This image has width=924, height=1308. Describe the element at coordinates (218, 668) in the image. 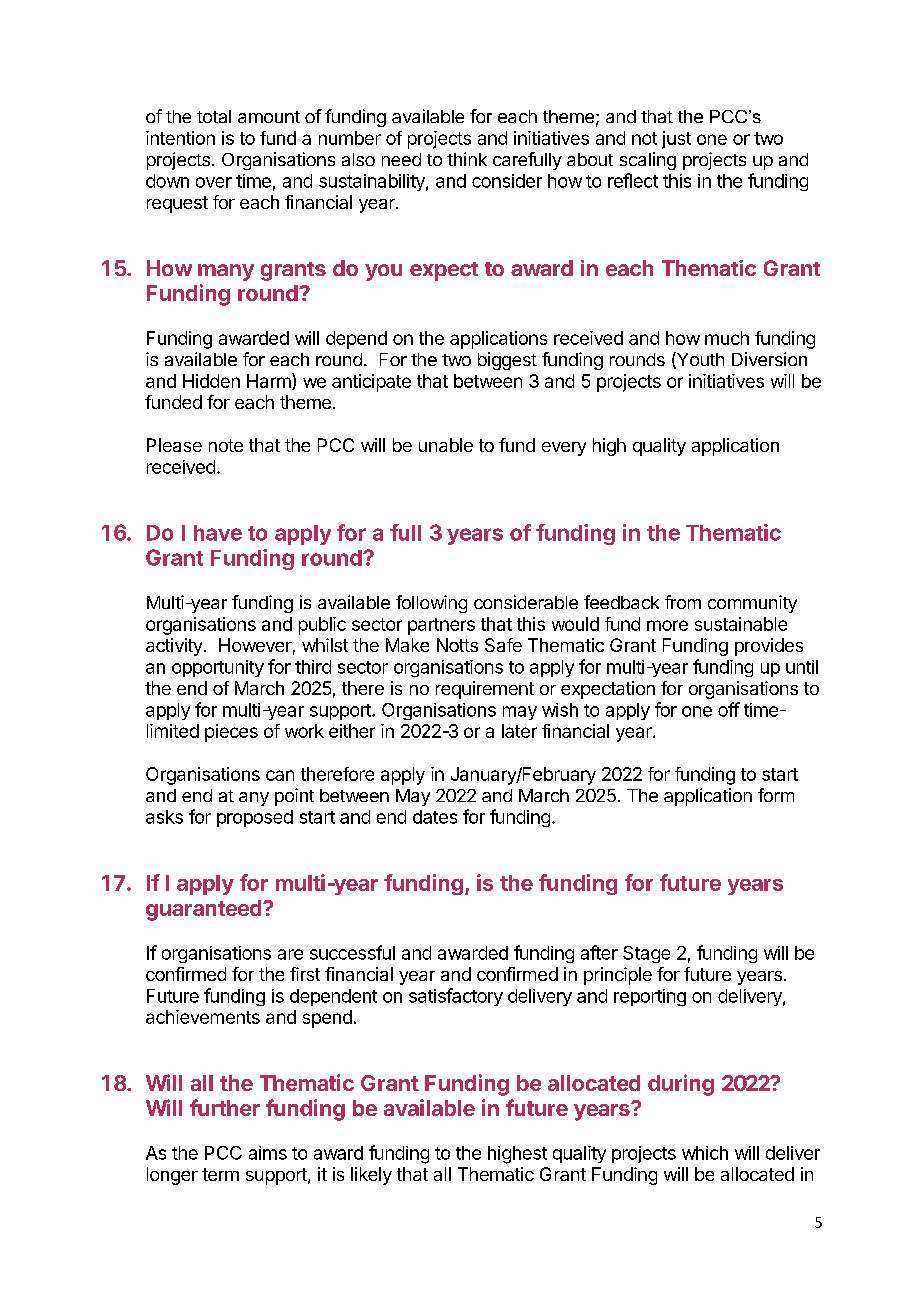

I see `opportunity` at that location.
